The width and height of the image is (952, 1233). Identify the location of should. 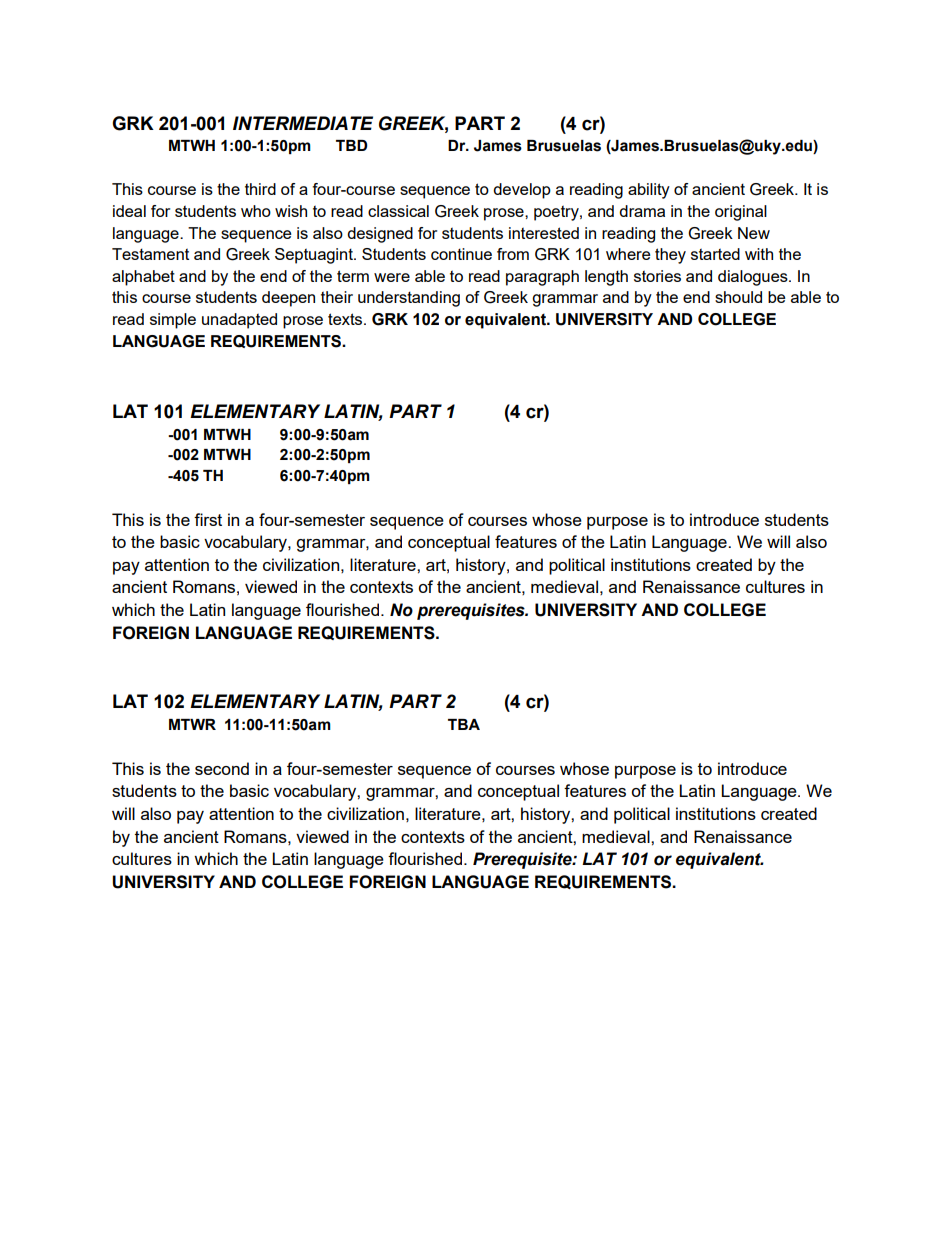
(738, 297).
